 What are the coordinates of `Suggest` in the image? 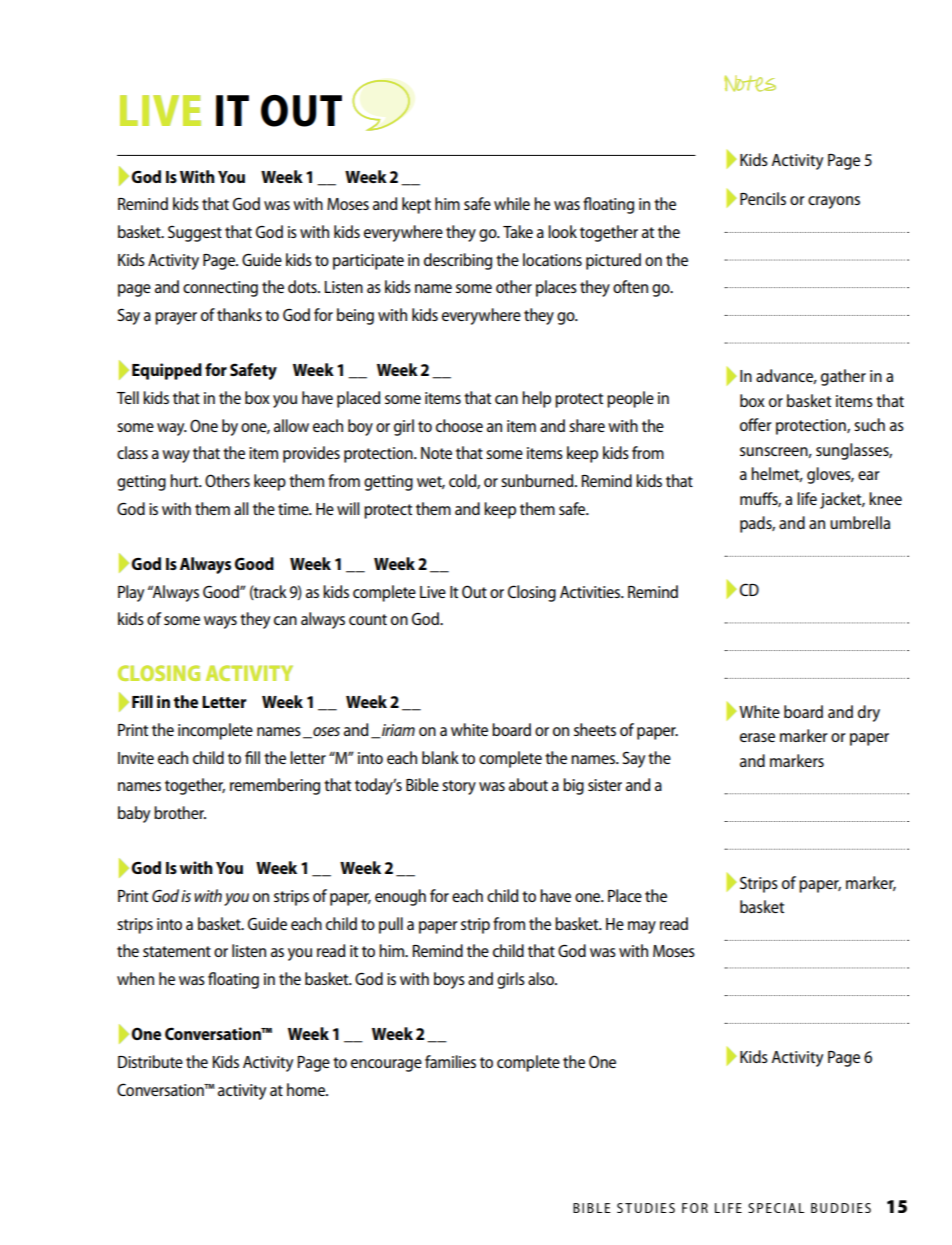 It's located at (195, 233).
